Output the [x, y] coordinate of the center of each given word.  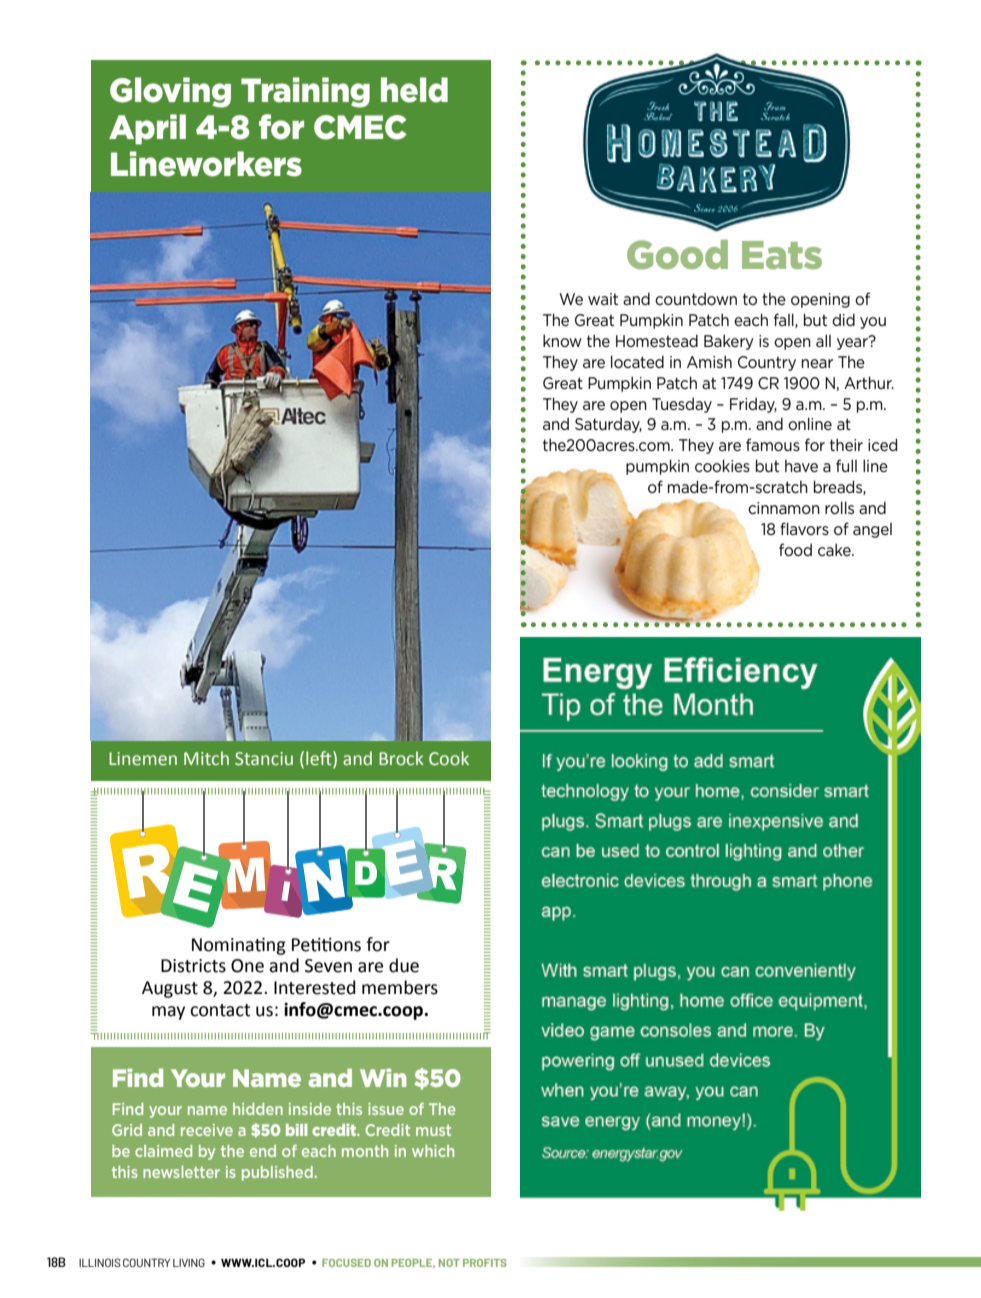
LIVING [189, 1262]
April [147, 129]
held [414, 90]
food [795, 549]
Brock [401, 758]
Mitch [206, 758]
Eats [782, 255]
